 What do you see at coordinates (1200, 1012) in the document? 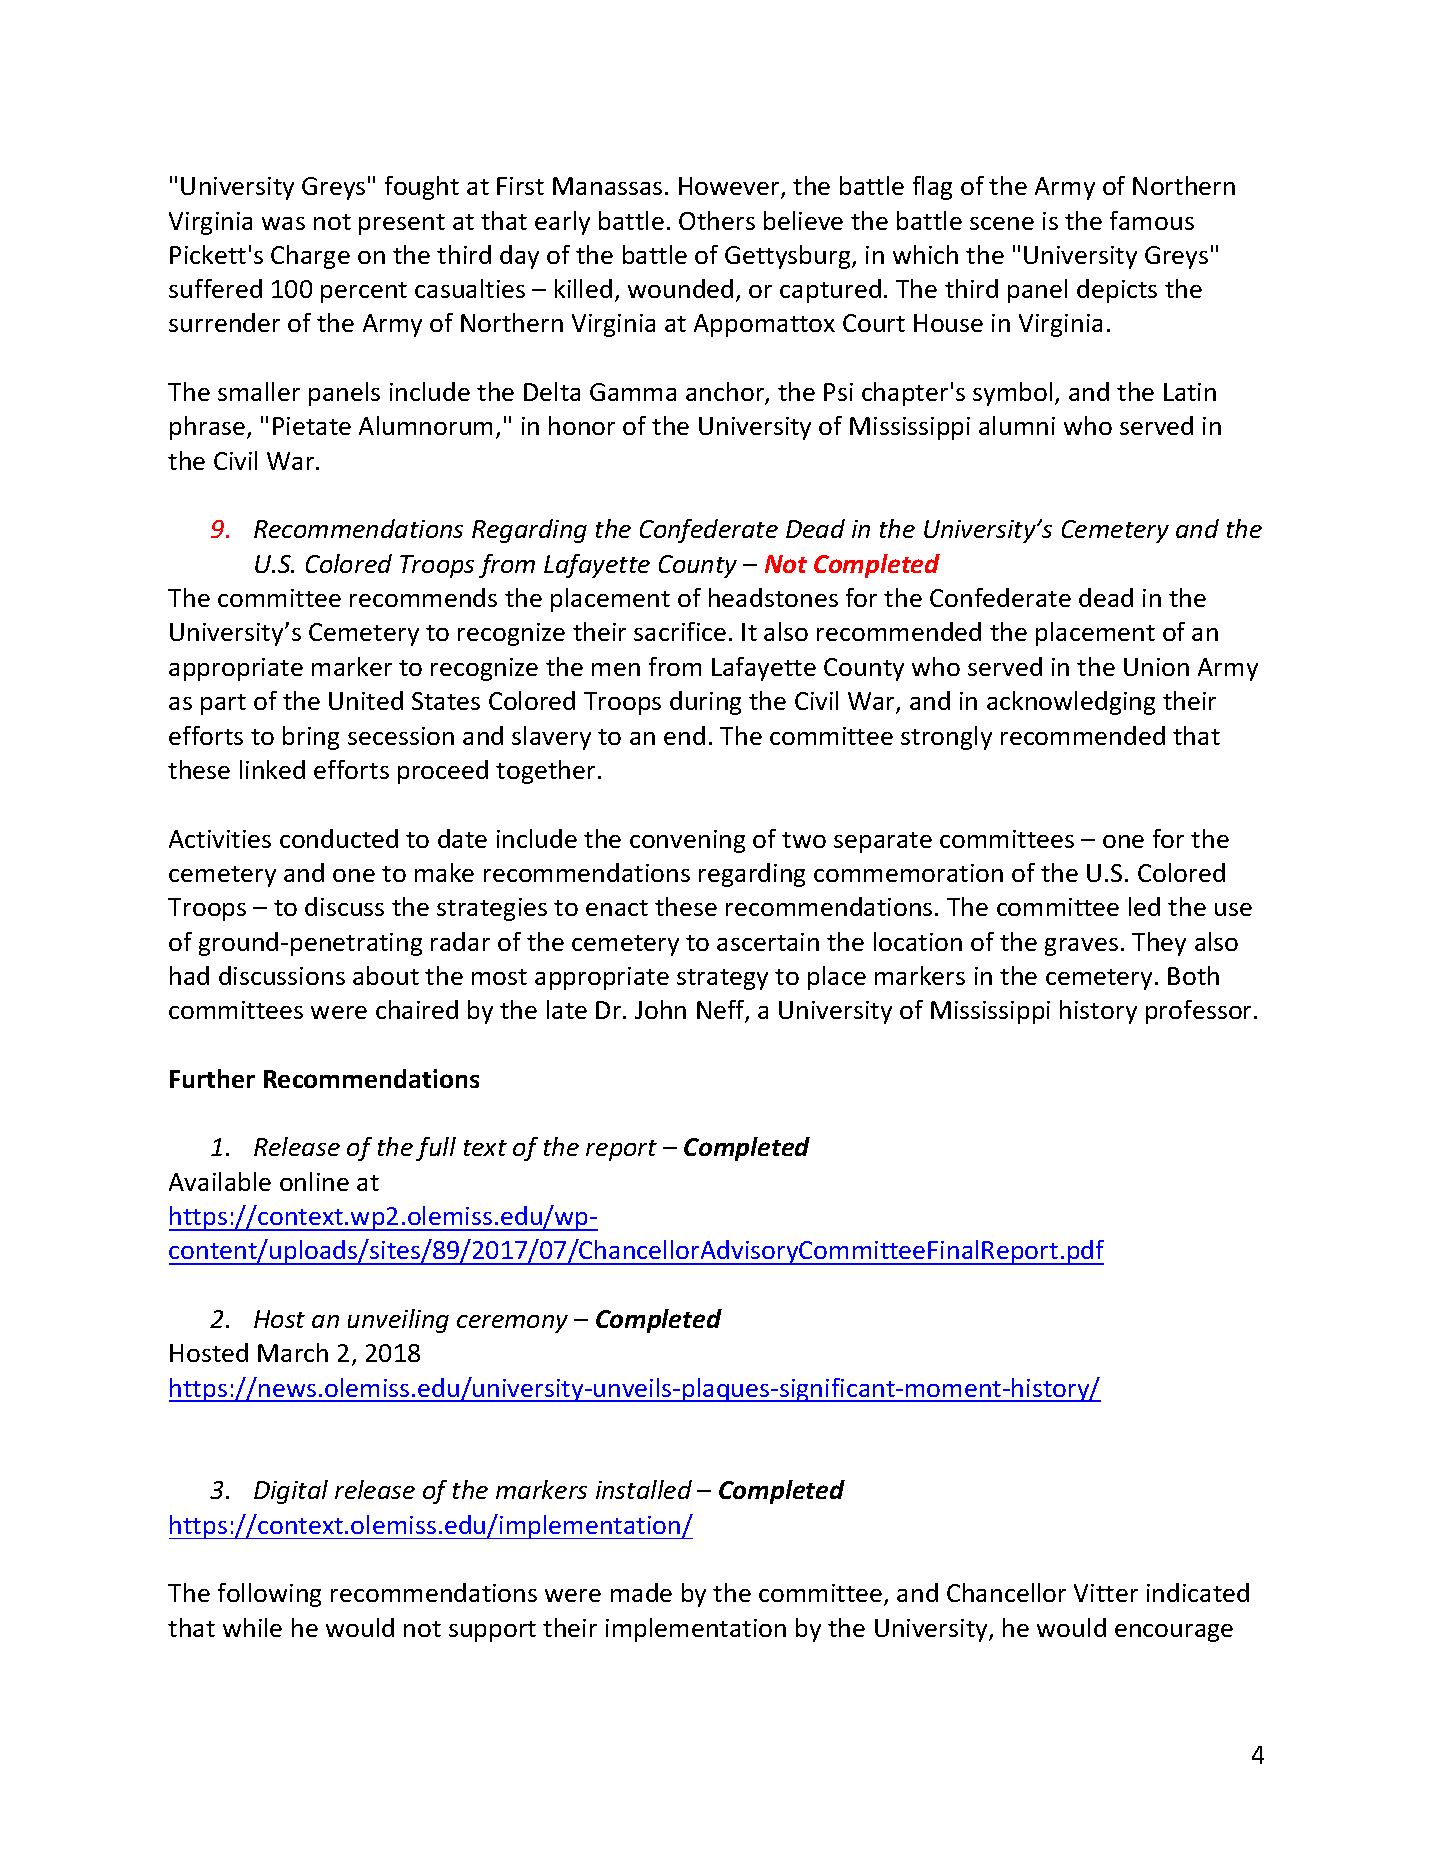
I see `professor` at bounding box center [1200, 1012].
